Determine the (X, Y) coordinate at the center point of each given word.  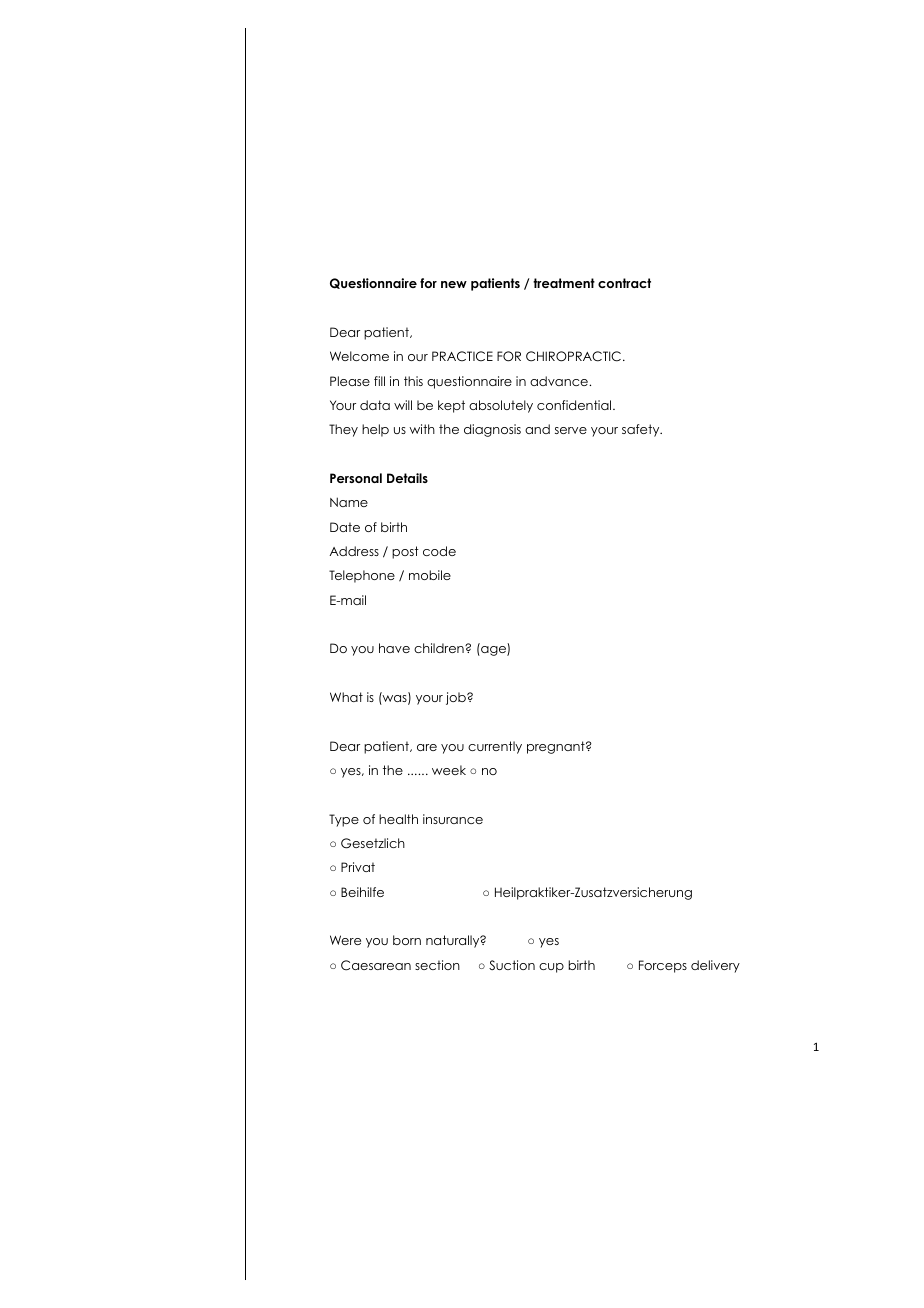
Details (407, 478)
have (394, 648)
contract (624, 283)
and (537, 429)
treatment (564, 283)
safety (642, 430)
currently (495, 747)
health (398, 819)
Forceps (663, 966)
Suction (512, 965)
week (449, 770)
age (493, 650)
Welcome (359, 356)
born (407, 940)
